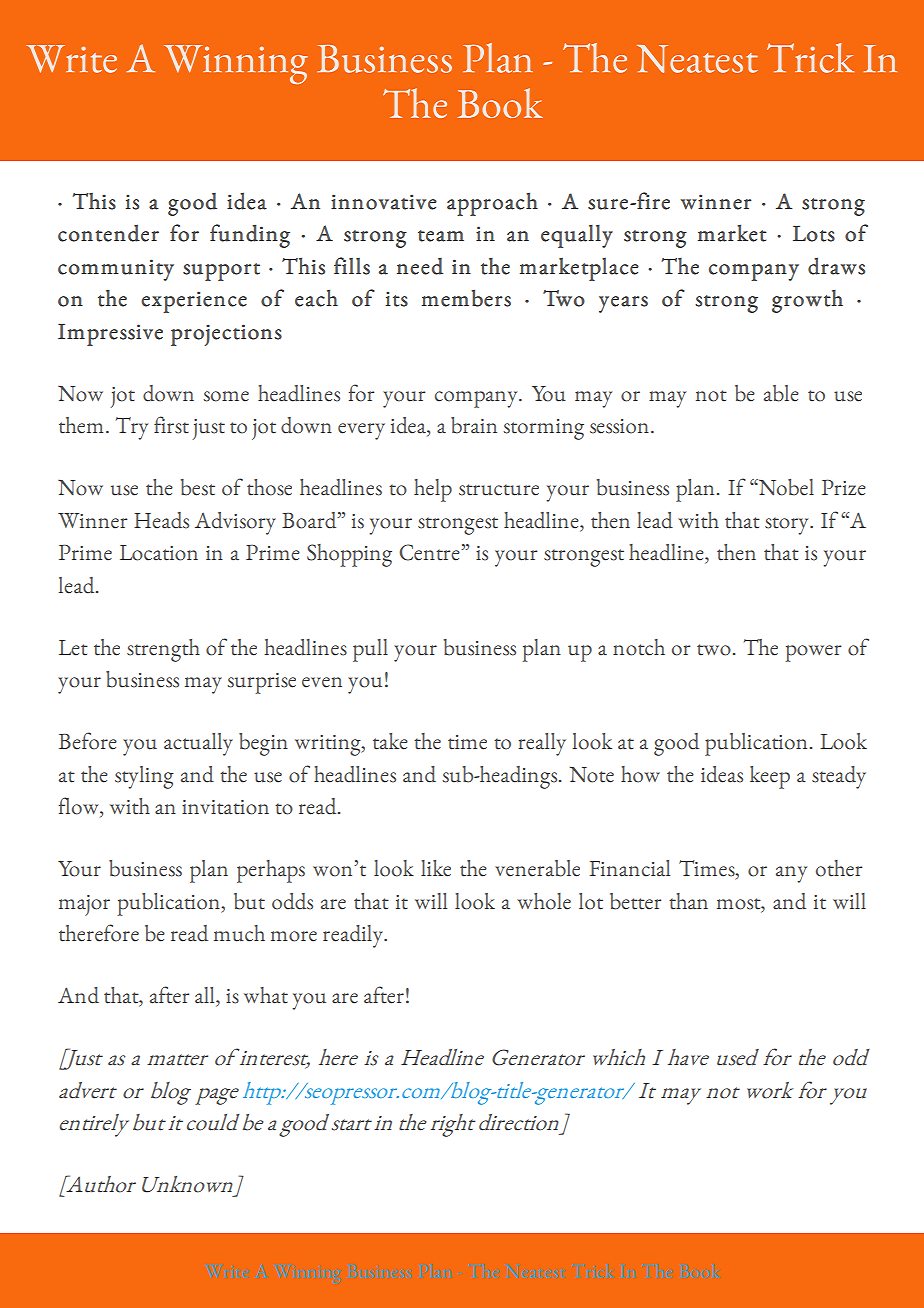 The image size is (924, 1308). What do you see at coordinates (814, 234) in the screenshot?
I see `Lots` at bounding box center [814, 234].
